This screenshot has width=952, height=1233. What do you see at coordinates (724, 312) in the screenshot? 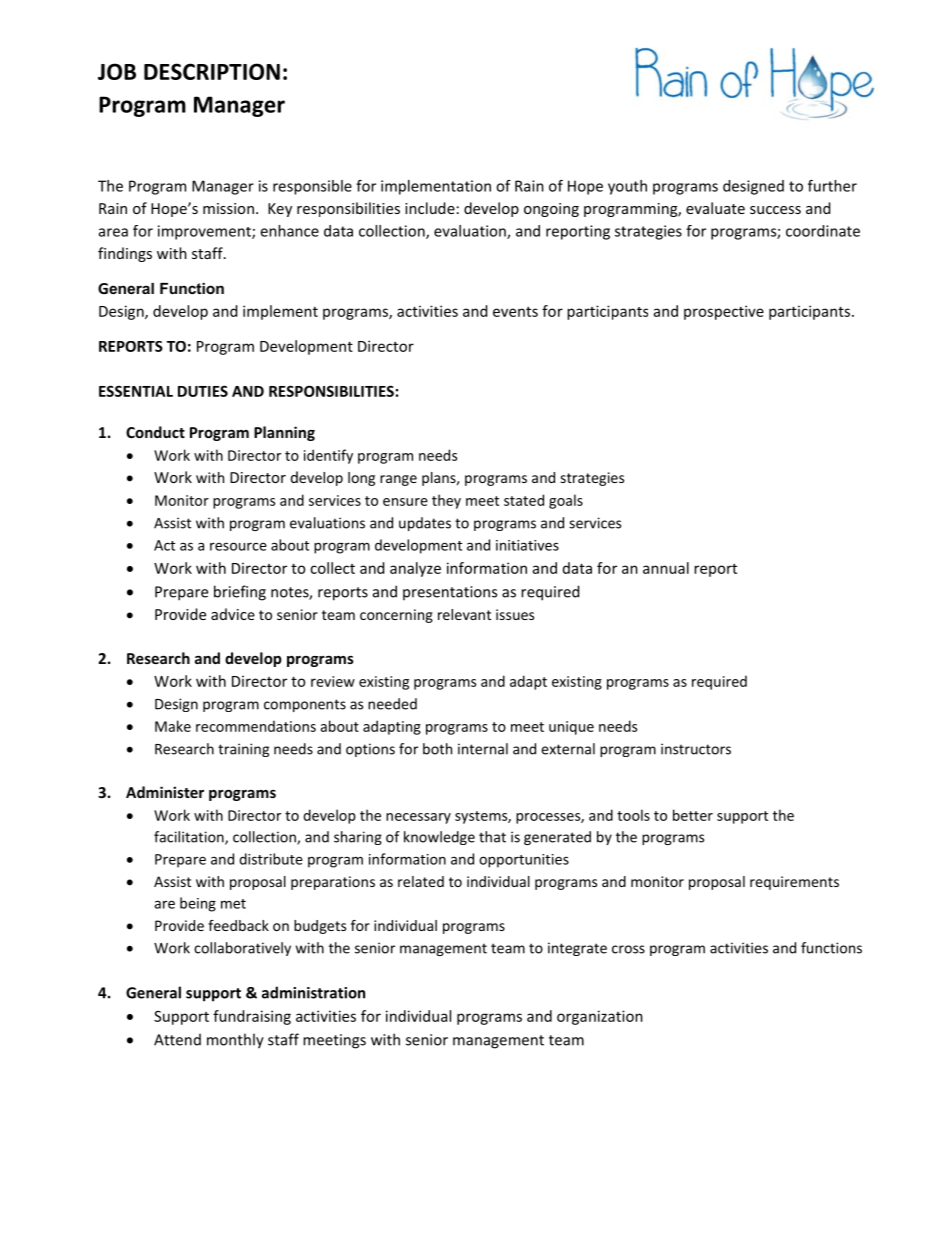
I see `prospective` at bounding box center [724, 312].
